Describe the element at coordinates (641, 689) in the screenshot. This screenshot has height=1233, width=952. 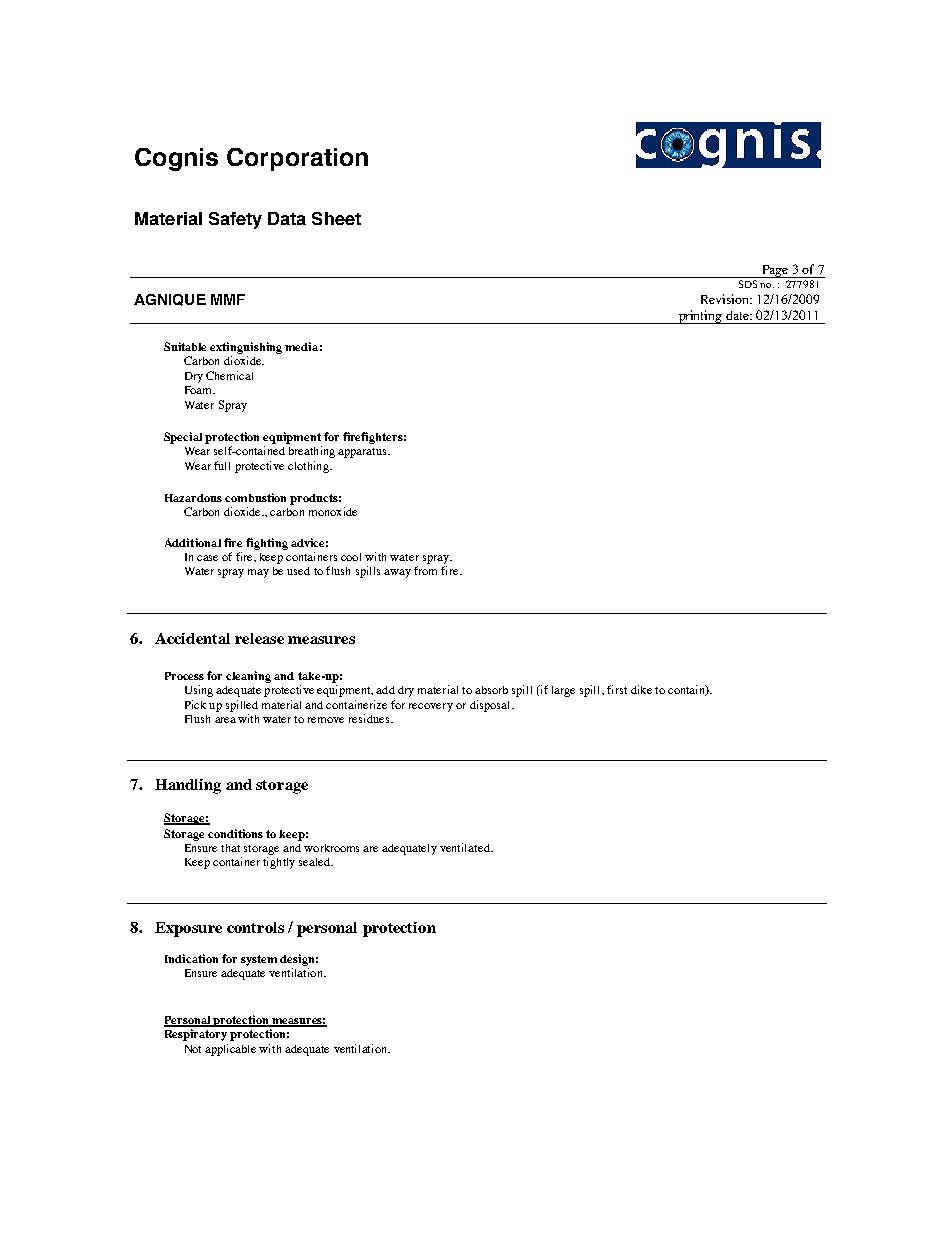
I see `dike` at that location.
